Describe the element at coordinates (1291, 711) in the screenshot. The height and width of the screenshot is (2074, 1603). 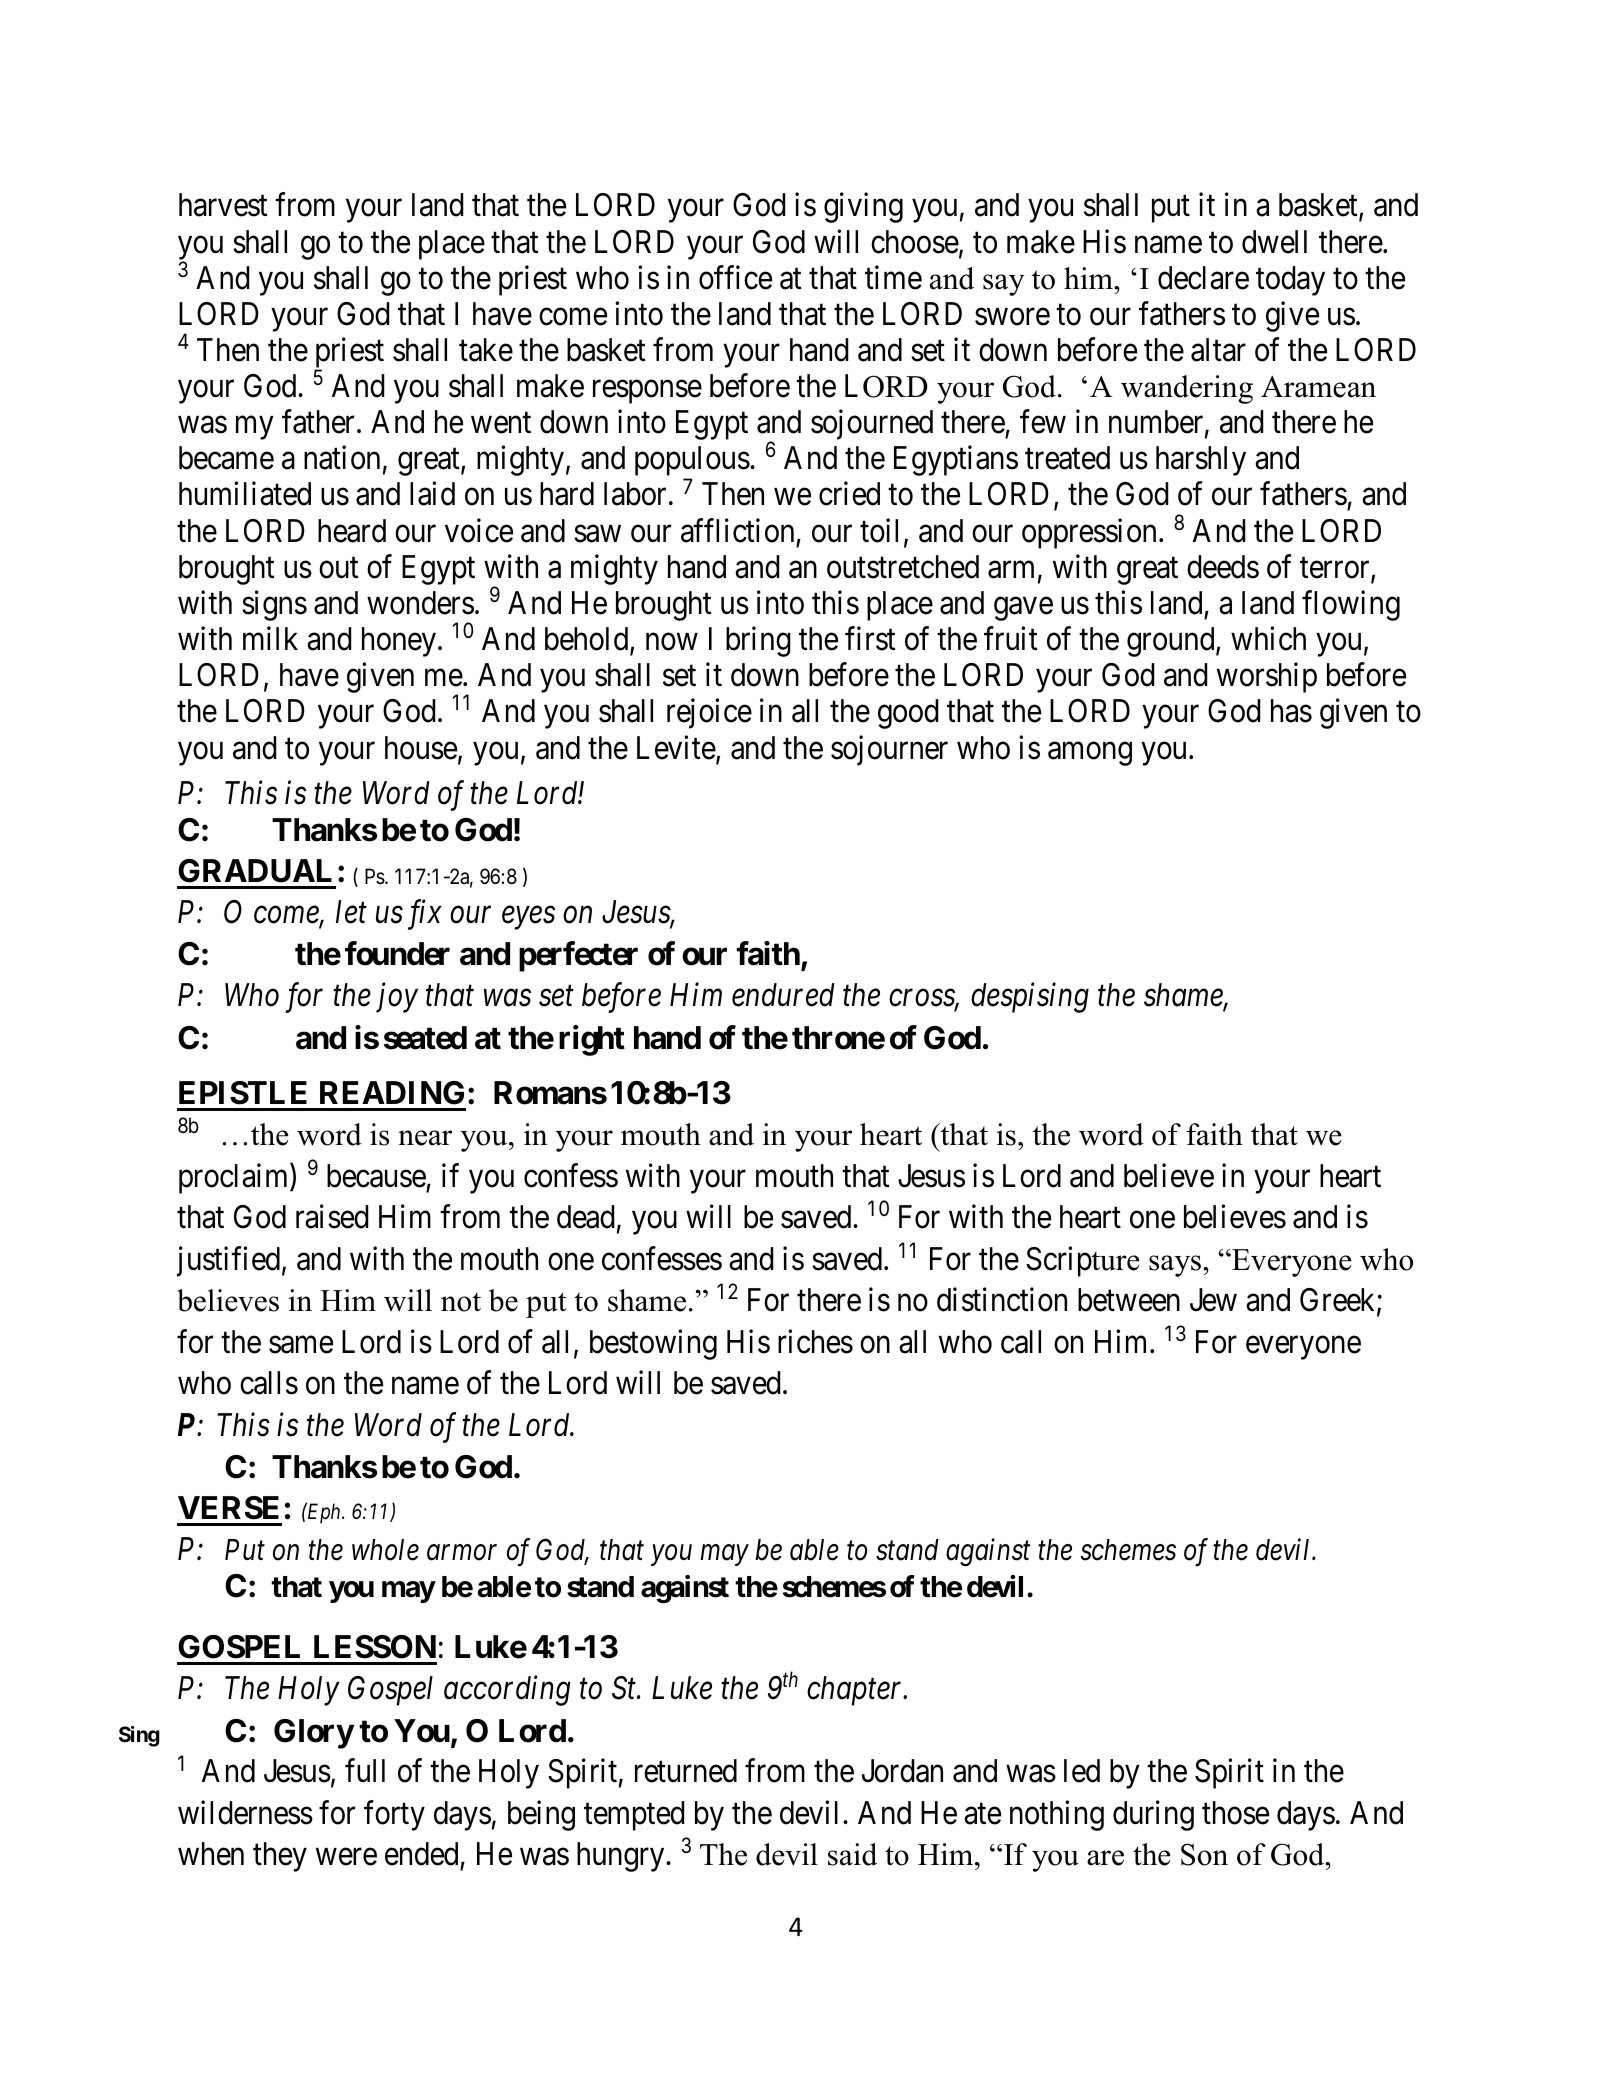
I see `has` at that location.
